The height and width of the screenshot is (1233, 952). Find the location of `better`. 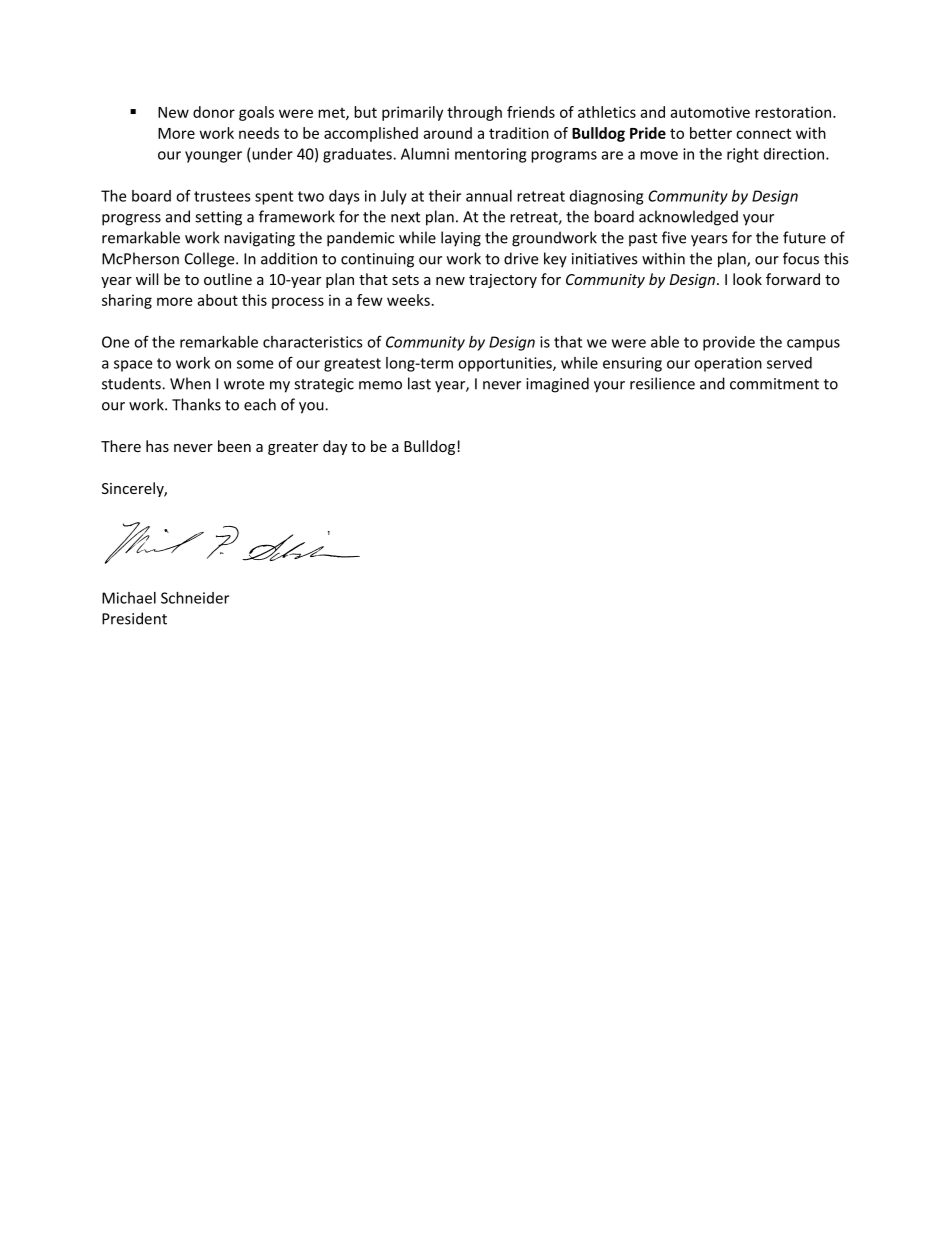

better is located at coordinates (711, 133).
